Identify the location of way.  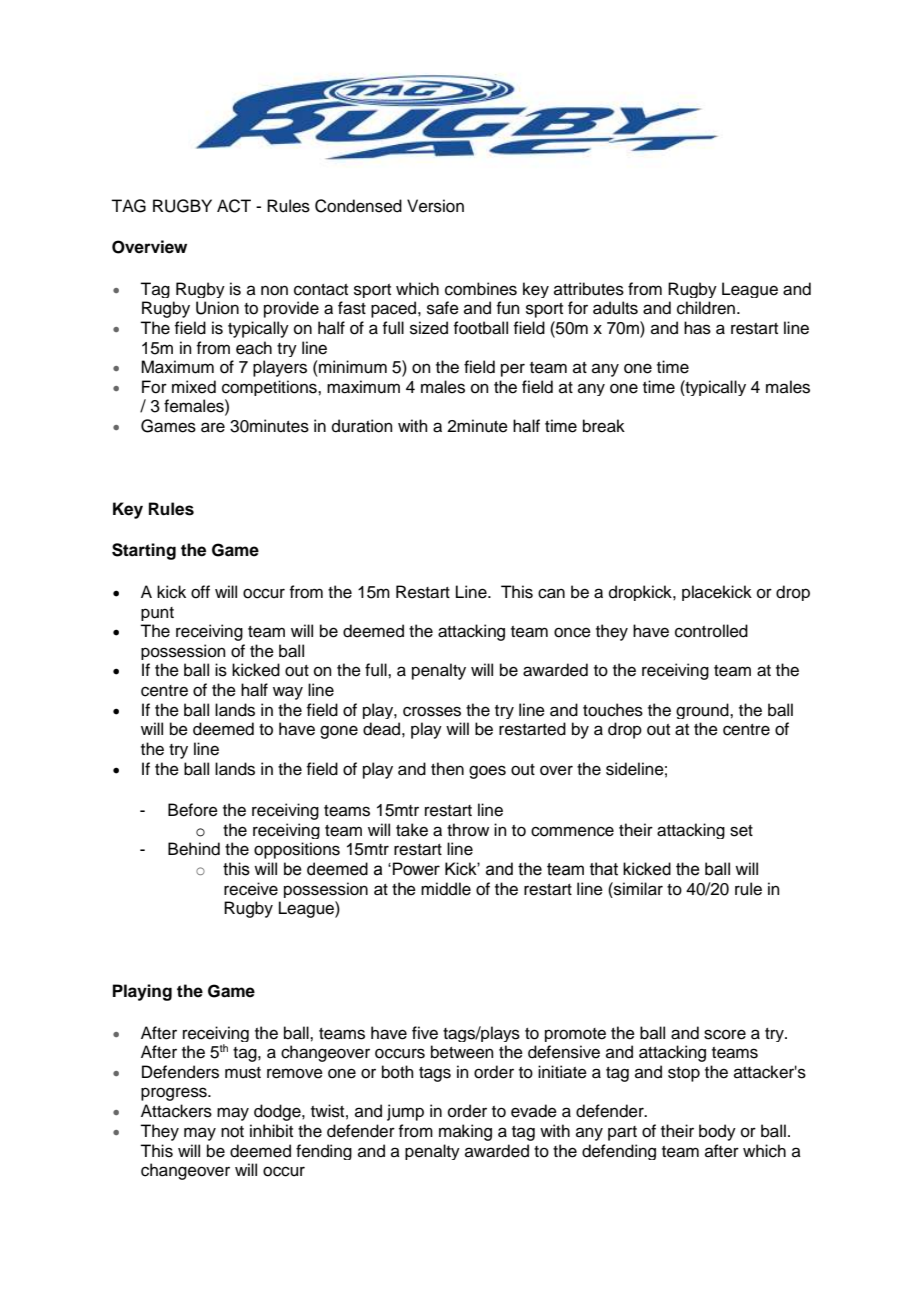
(288, 693).
